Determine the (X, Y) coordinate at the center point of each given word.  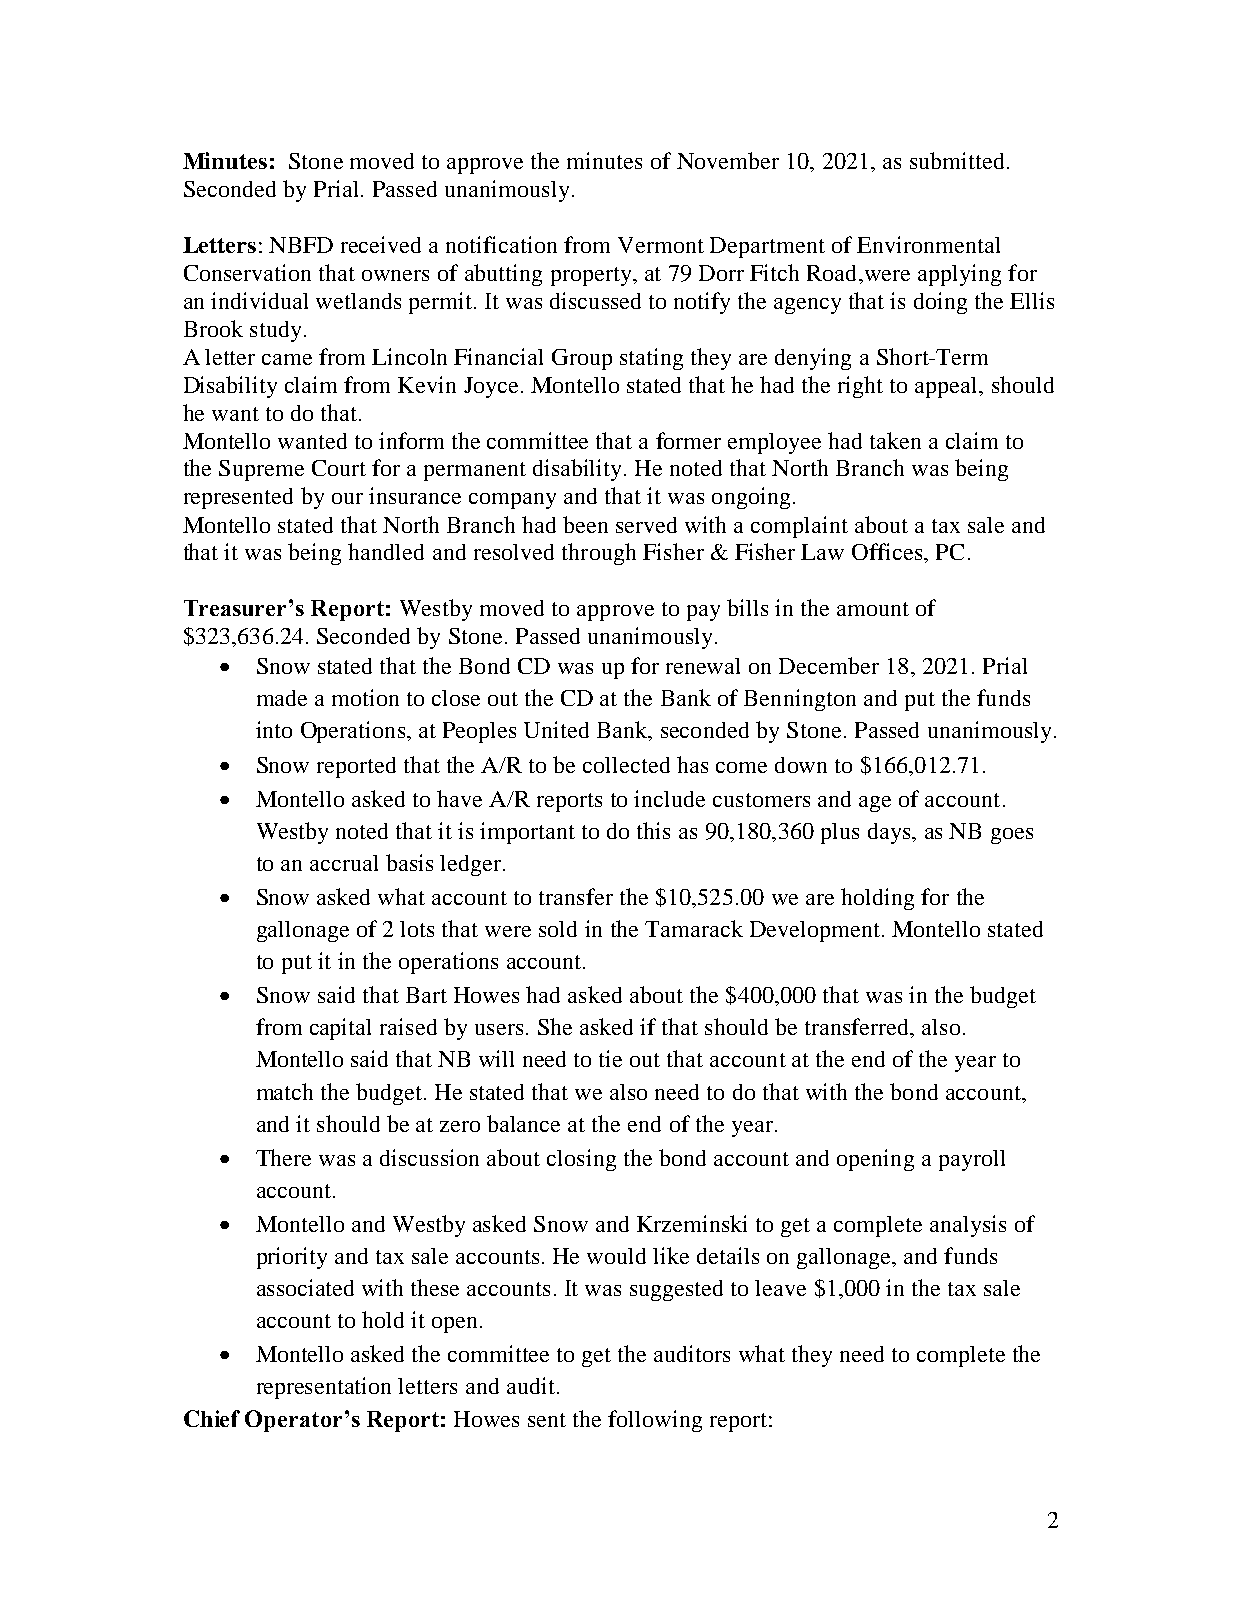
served (646, 525)
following (655, 1421)
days (890, 833)
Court (339, 468)
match (285, 1091)
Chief (212, 1418)
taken (895, 440)
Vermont (661, 245)
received (381, 244)
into (274, 729)
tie (610, 1058)
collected (626, 765)
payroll (972, 1160)
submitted (957, 160)
